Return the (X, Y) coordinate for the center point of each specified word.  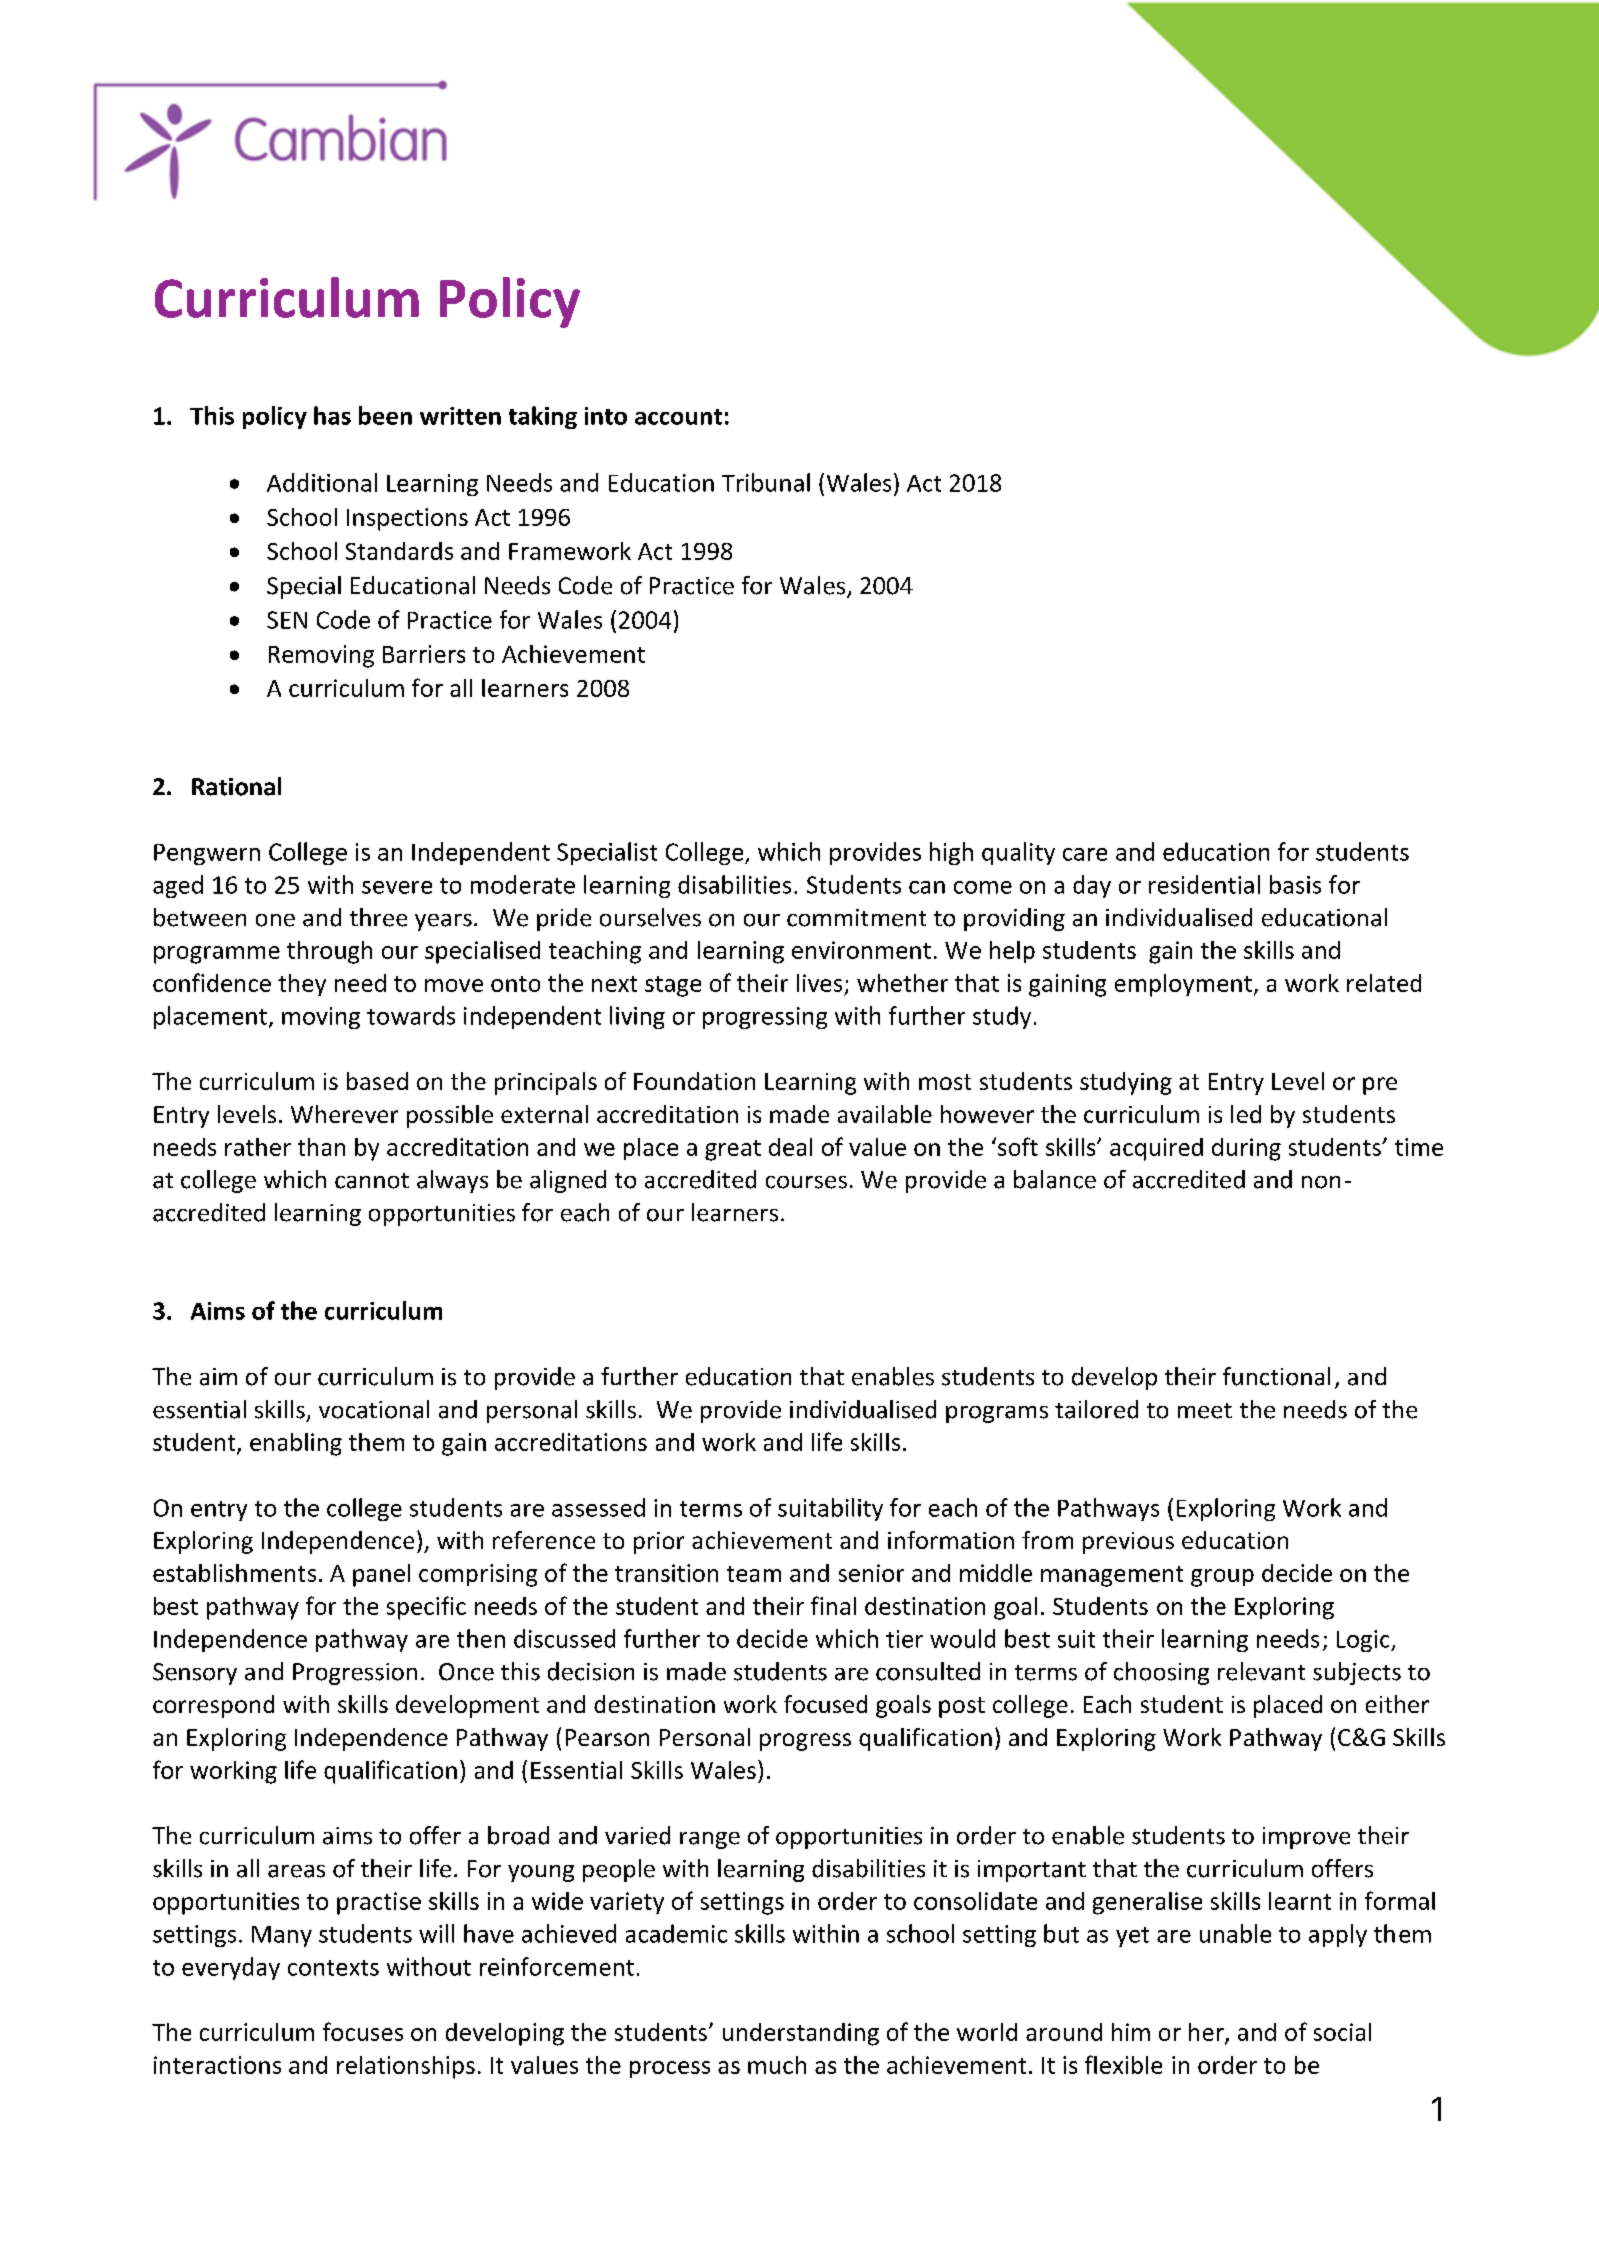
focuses (363, 2031)
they (302, 985)
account (678, 417)
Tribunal (766, 482)
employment (1183, 985)
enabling (296, 1444)
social (1342, 2032)
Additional (322, 482)
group (1222, 1578)
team (754, 1574)
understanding (801, 2034)
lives (819, 983)
